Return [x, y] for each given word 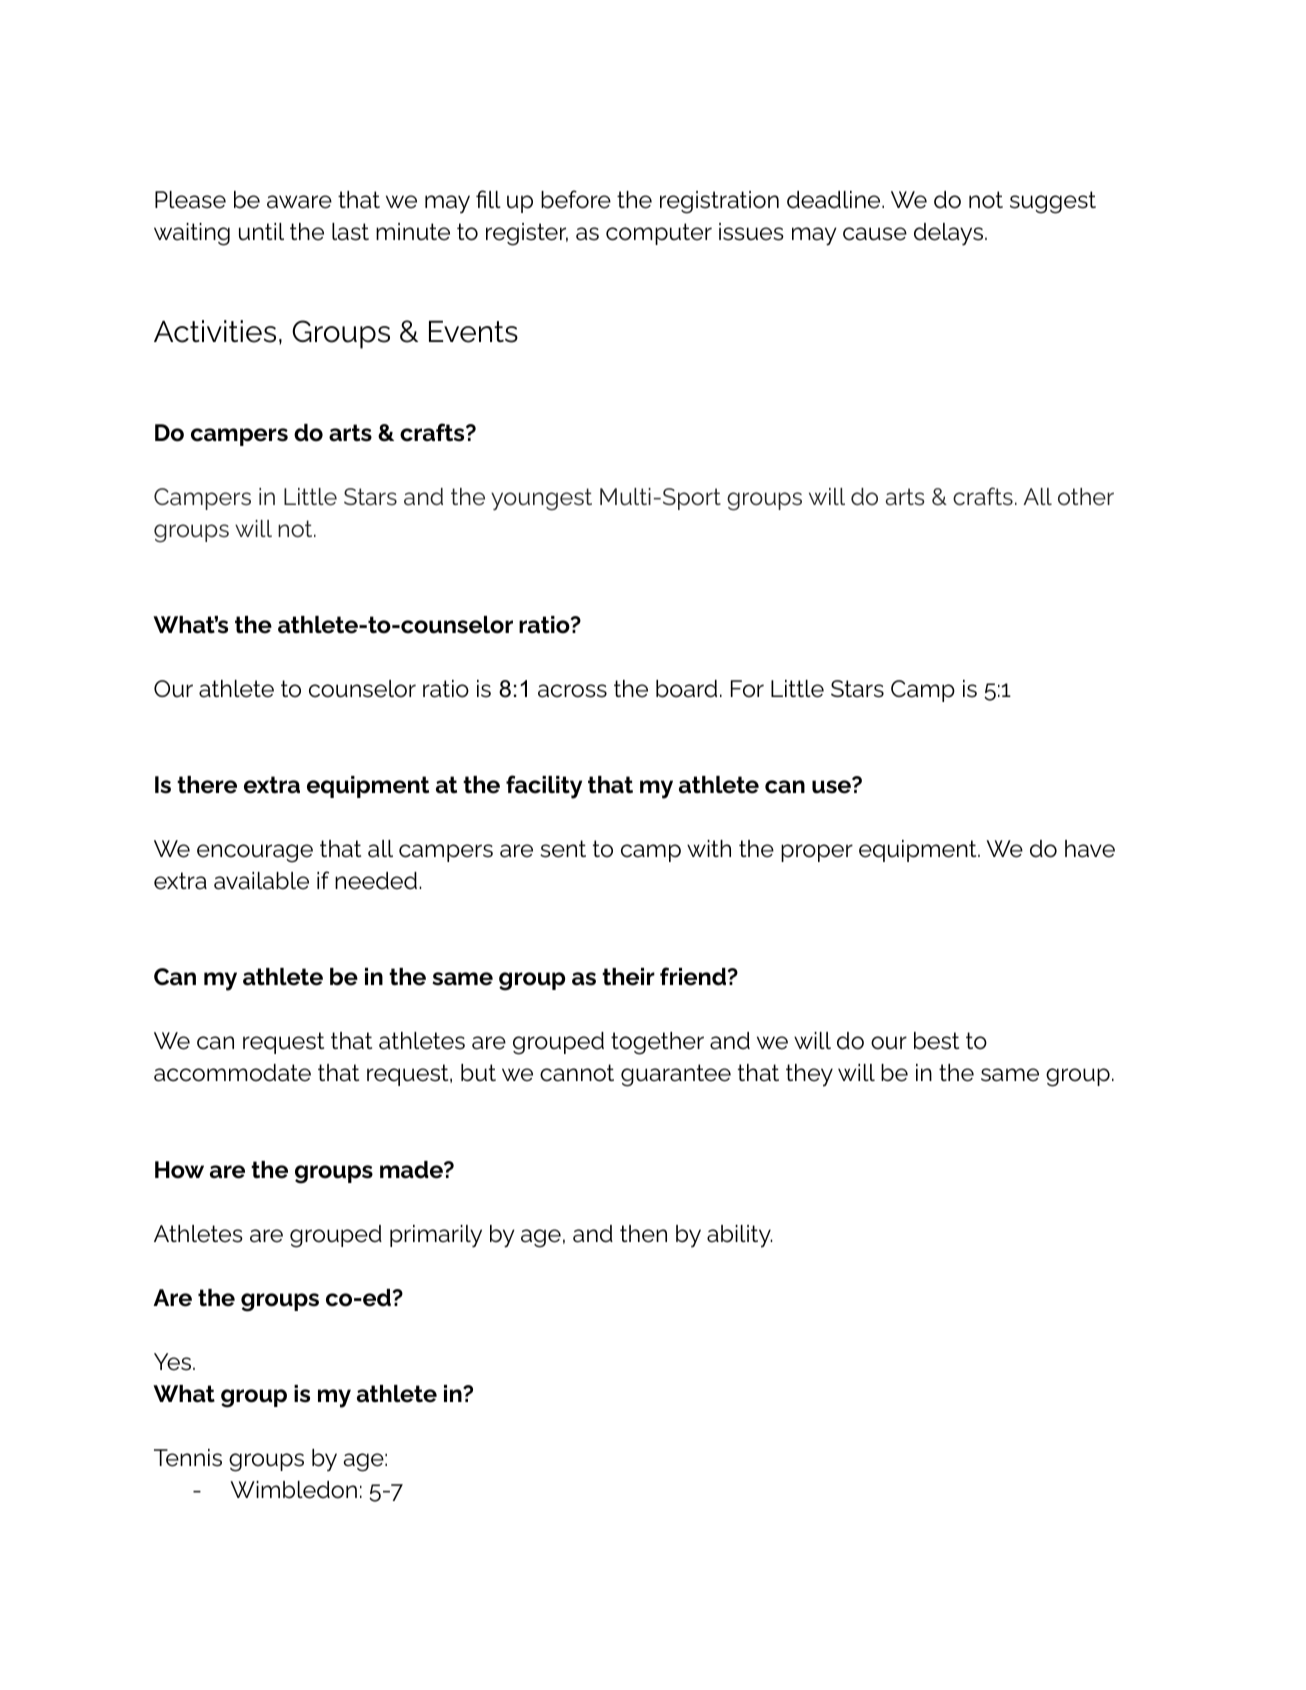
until [261, 232]
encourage [255, 853]
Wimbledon [293, 1490]
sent [563, 849]
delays [948, 234]
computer [659, 234]
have [1090, 849]
